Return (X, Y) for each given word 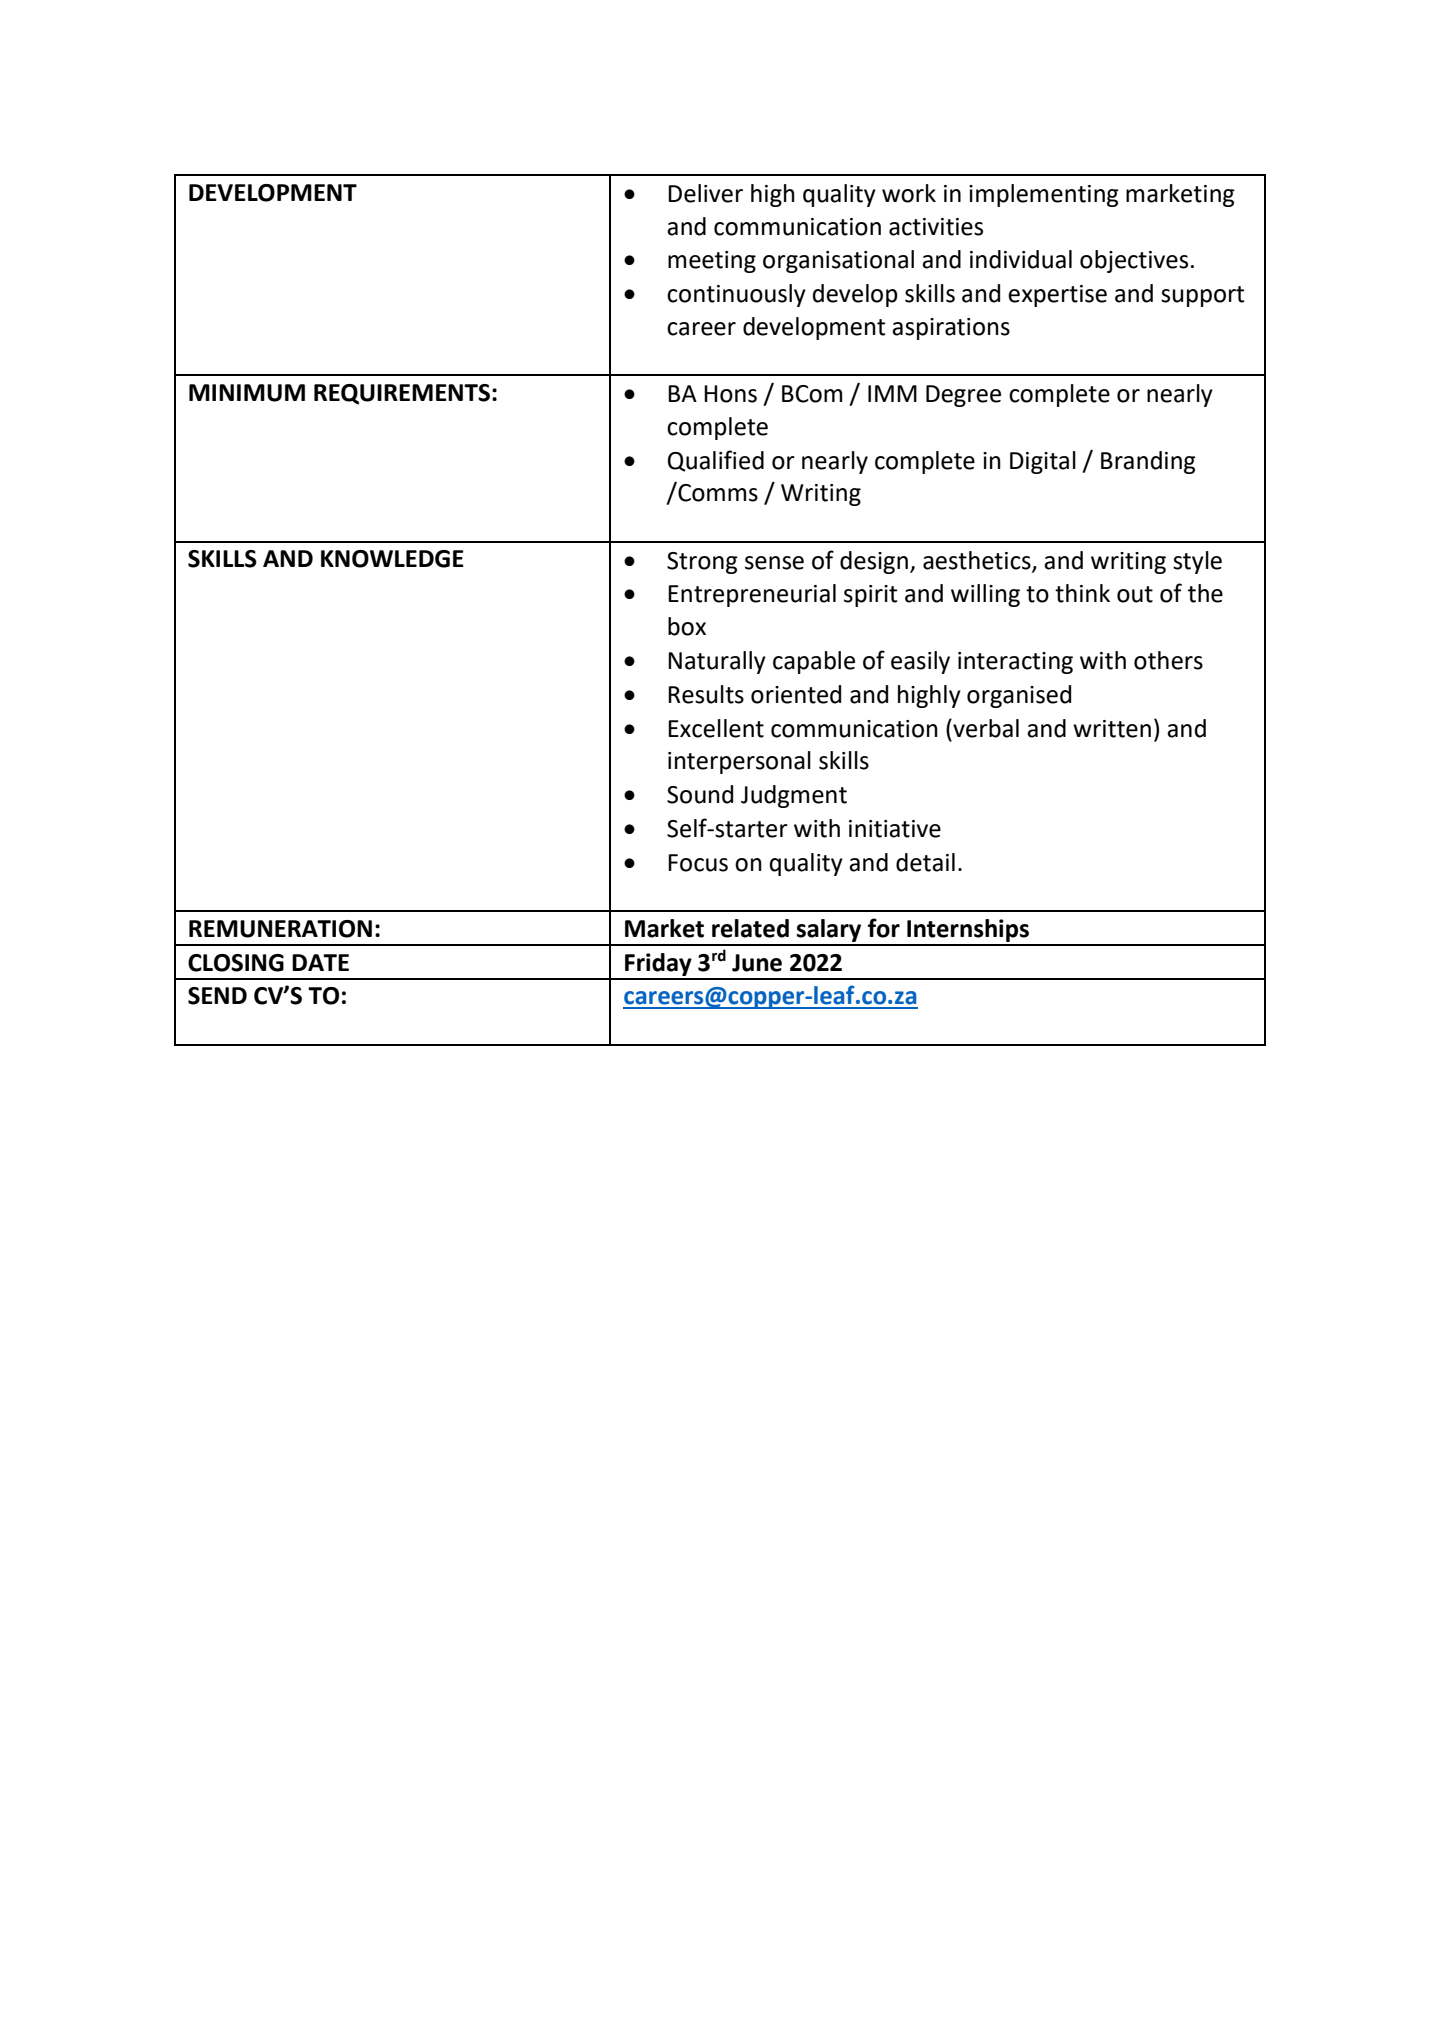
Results (706, 694)
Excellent (716, 728)
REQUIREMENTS (402, 394)
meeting (712, 262)
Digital (1043, 462)
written (1112, 729)
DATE (320, 962)
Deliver (705, 193)
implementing (1044, 195)
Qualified (716, 461)
